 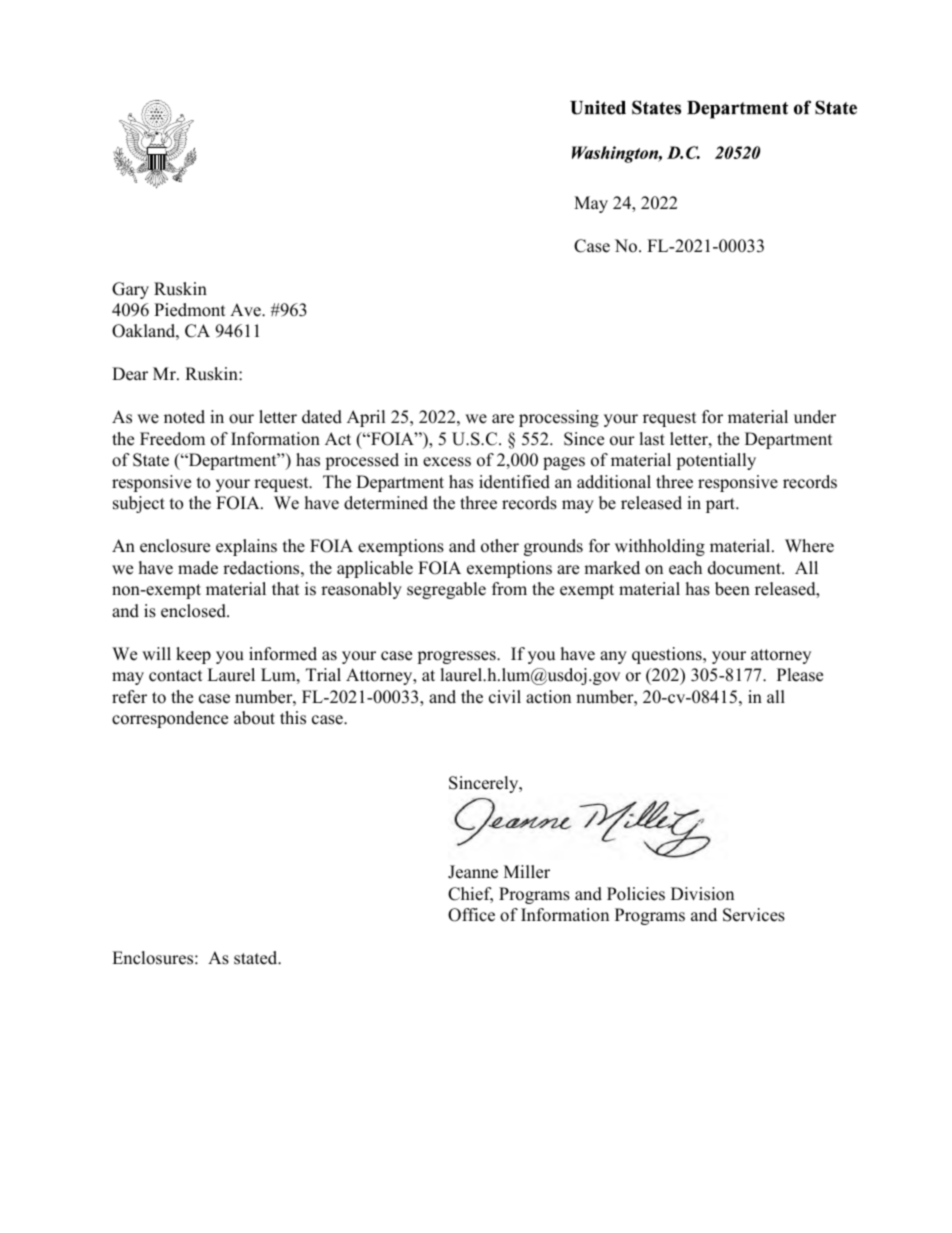 I want to click on excess, so click(x=447, y=462).
